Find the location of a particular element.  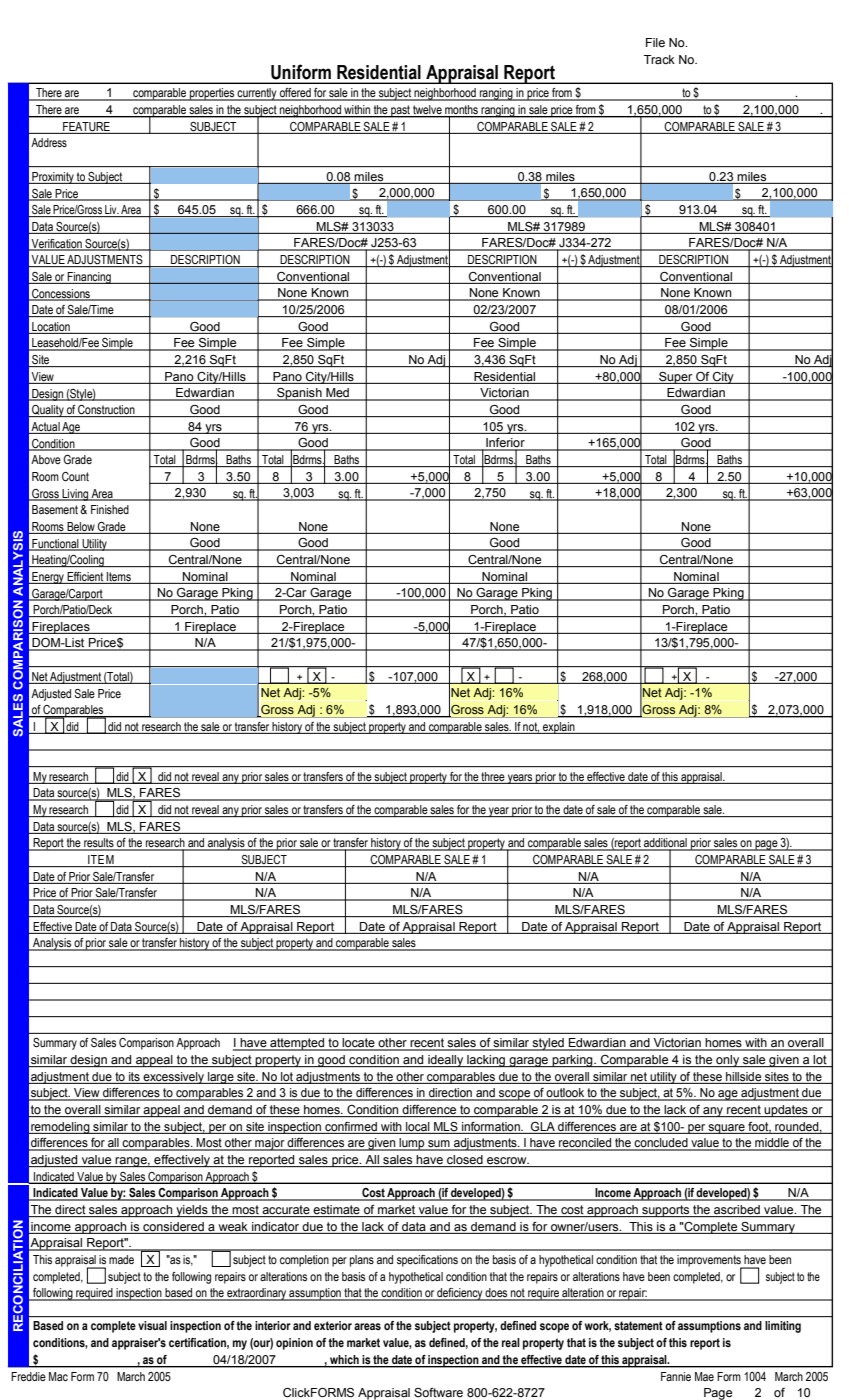

Track is located at coordinates (659, 60).
